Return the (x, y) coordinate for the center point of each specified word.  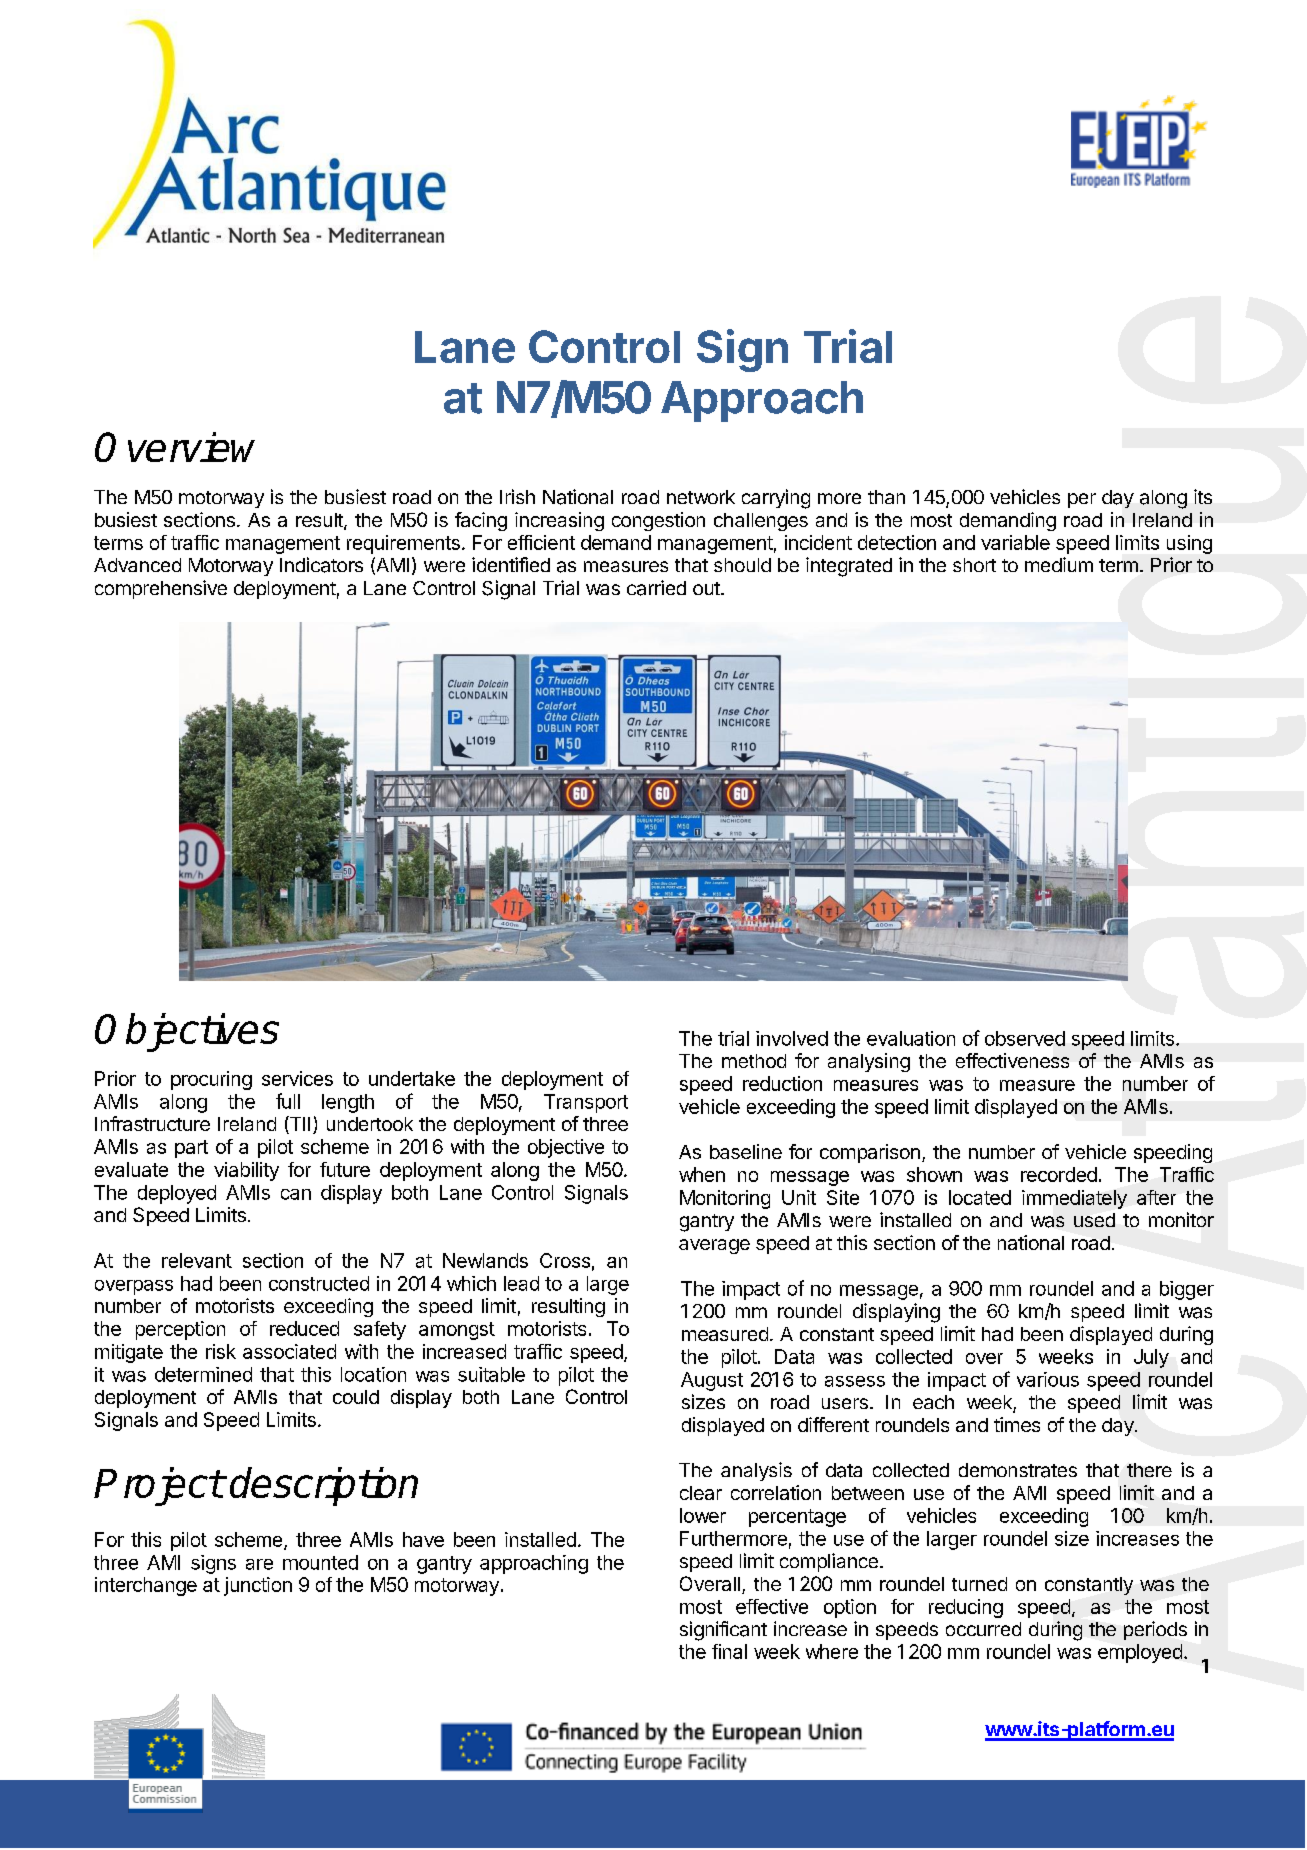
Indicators (321, 565)
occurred (983, 1629)
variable (1015, 542)
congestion (658, 521)
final (729, 1651)
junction (258, 1586)
